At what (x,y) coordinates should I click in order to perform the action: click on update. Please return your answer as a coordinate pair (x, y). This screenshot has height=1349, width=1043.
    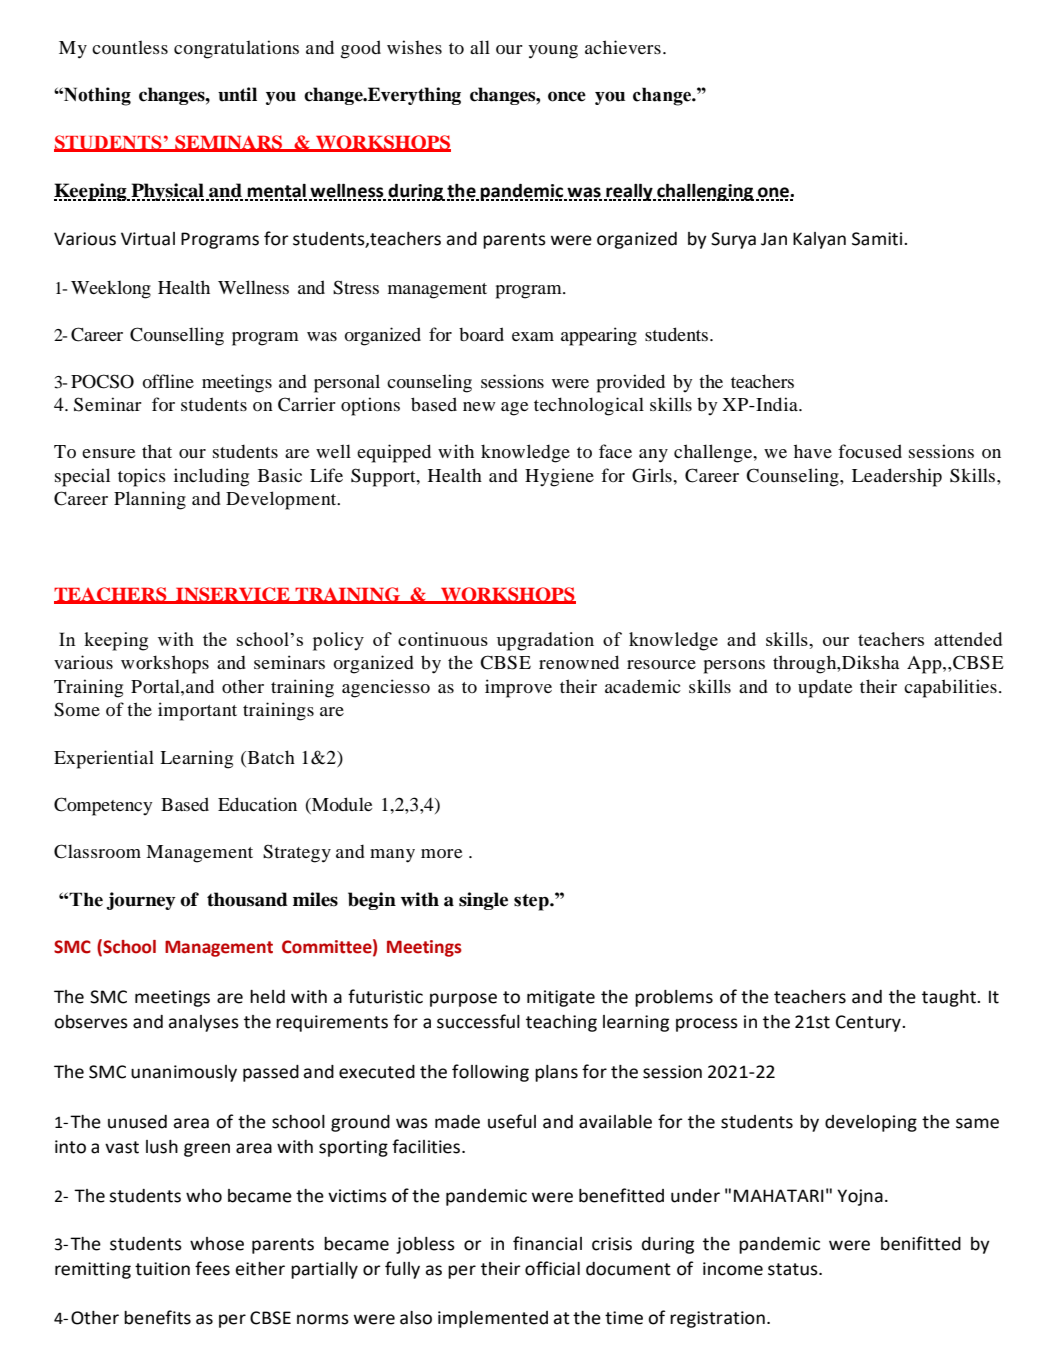
    Looking at the image, I should click on (825, 688).
